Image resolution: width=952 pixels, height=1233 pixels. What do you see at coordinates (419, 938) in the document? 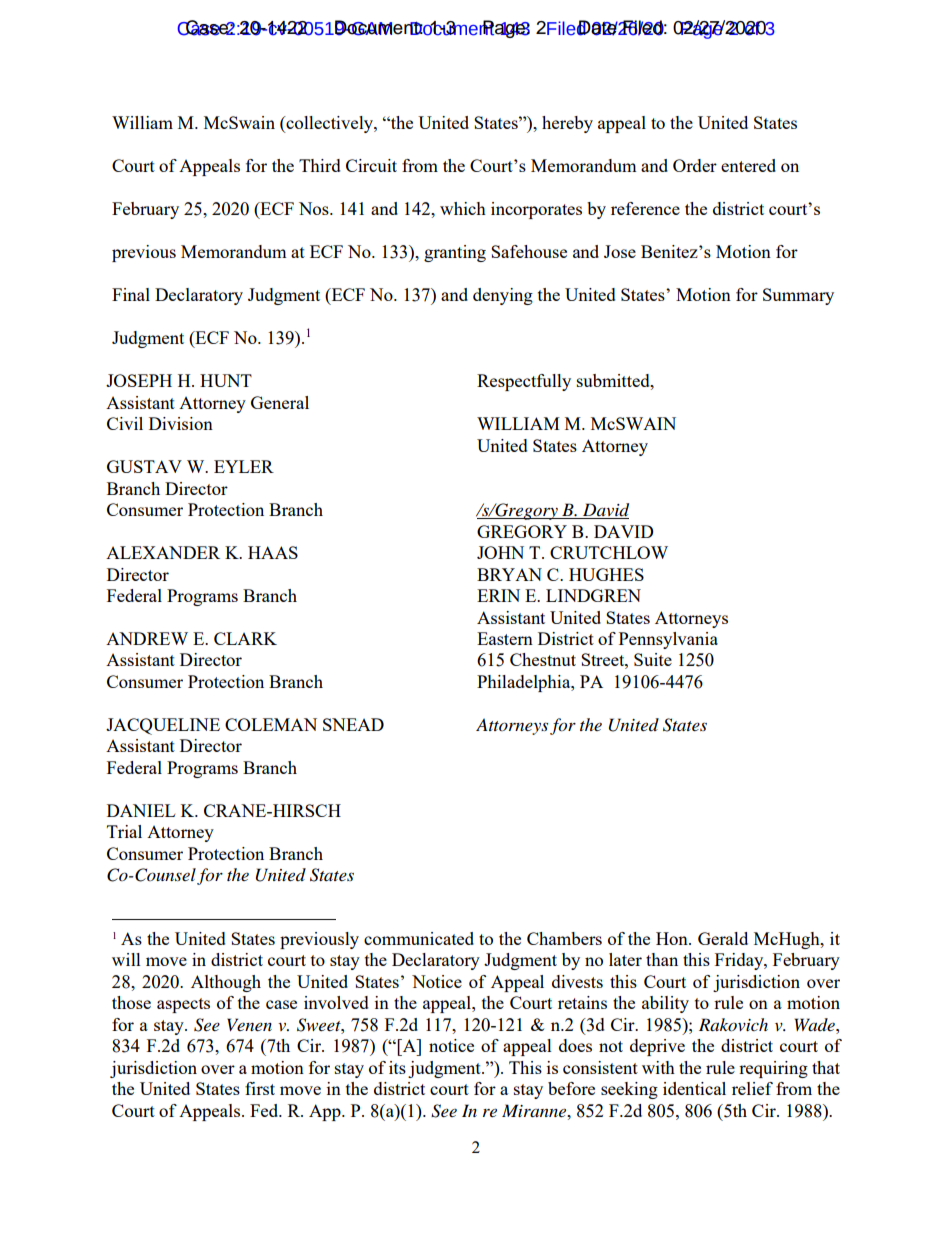
I see `communicated` at bounding box center [419, 938].
